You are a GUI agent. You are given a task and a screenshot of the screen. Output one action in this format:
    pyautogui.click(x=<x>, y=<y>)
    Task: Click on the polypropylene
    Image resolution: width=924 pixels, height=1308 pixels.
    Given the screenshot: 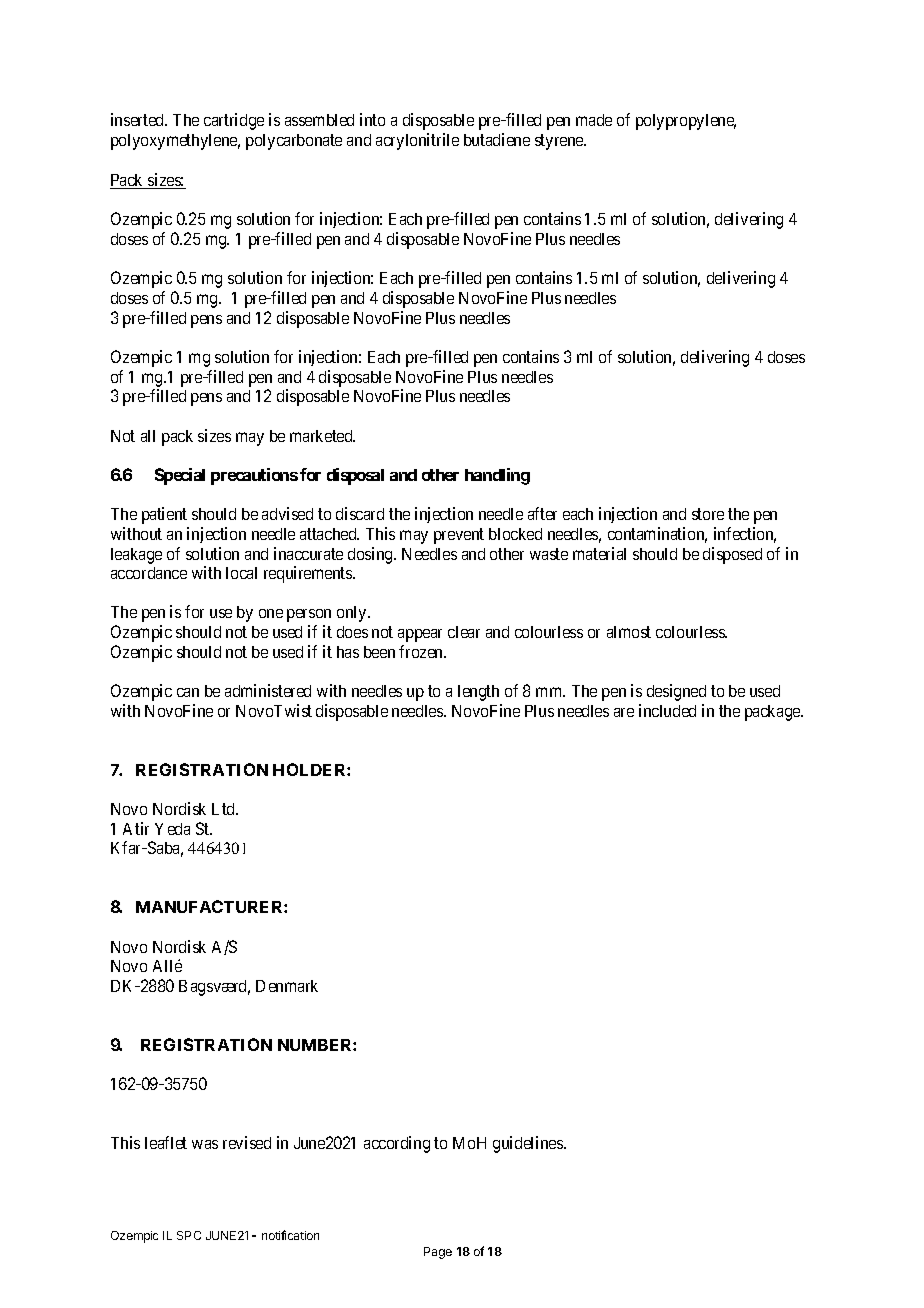 What is the action you would take?
    pyautogui.click(x=686, y=122)
